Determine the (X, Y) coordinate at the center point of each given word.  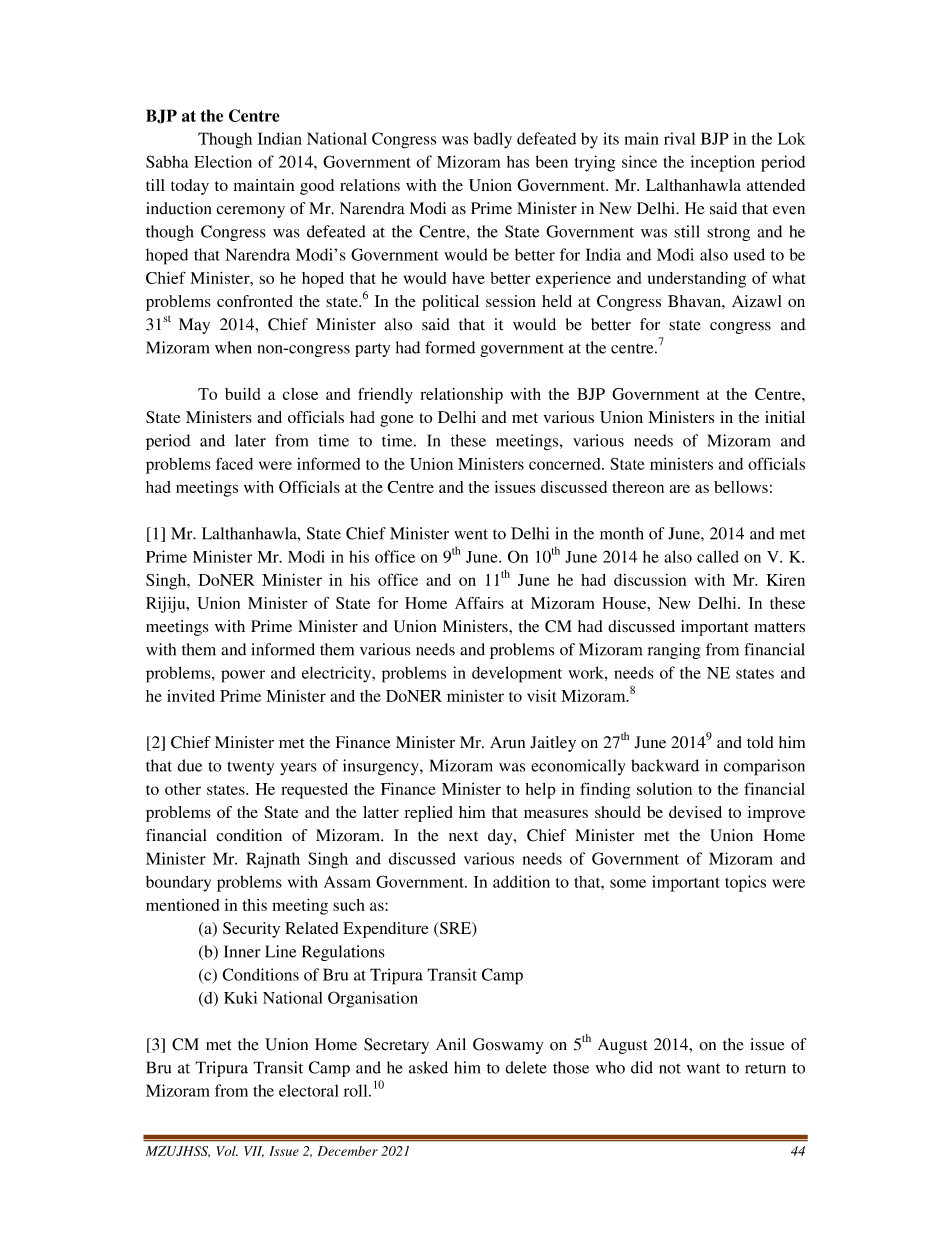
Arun (507, 742)
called (718, 556)
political (450, 303)
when (233, 347)
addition (521, 881)
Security (251, 930)
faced (234, 463)
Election (223, 161)
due (189, 765)
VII (254, 1151)
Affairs (479, 603)
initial (785, 417)
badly (493, 140)
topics (745, 883)
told (760, 742)
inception (723, 163)
